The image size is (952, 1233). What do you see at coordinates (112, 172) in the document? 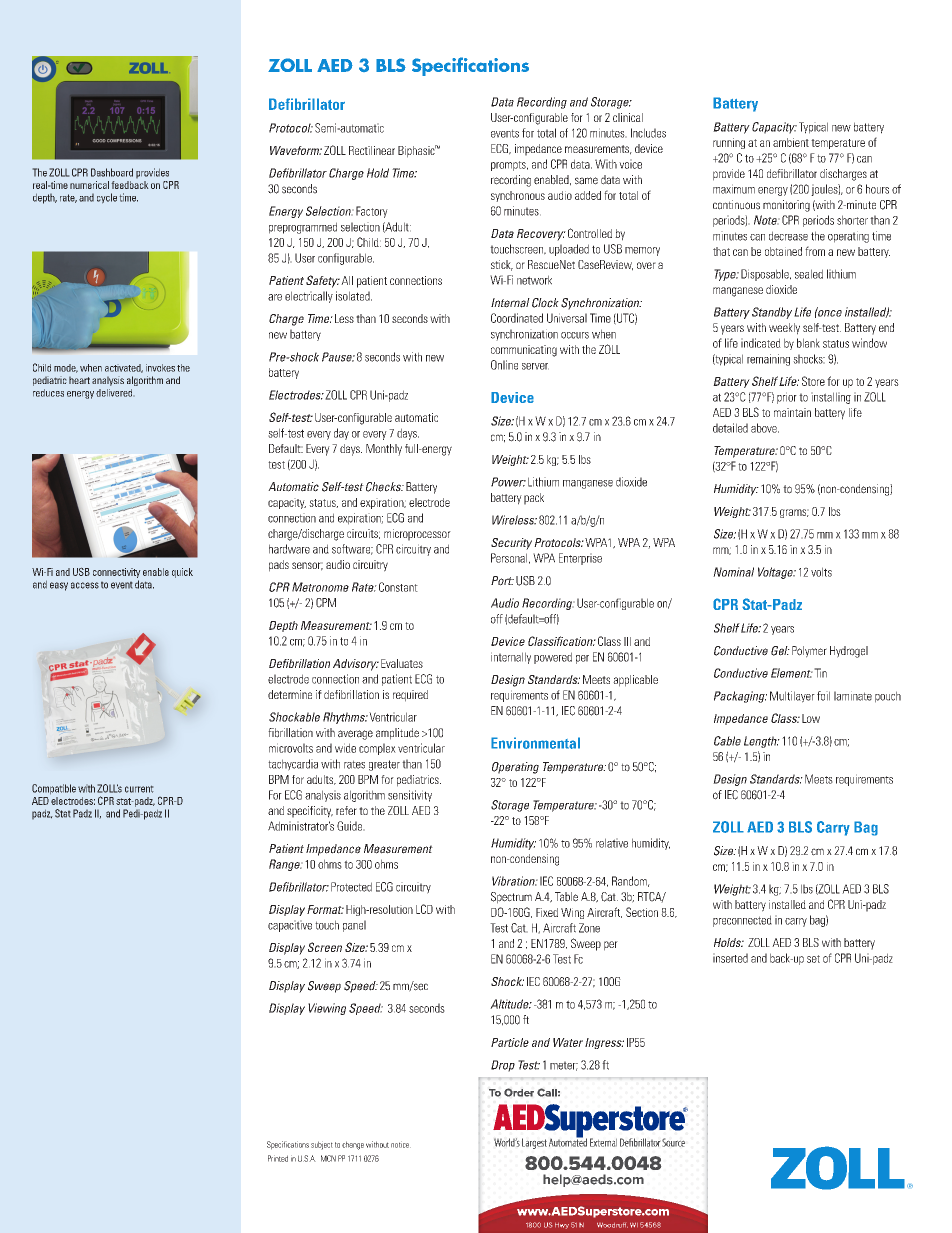
I see `Dashboard` at bounding box center [112, 172].
